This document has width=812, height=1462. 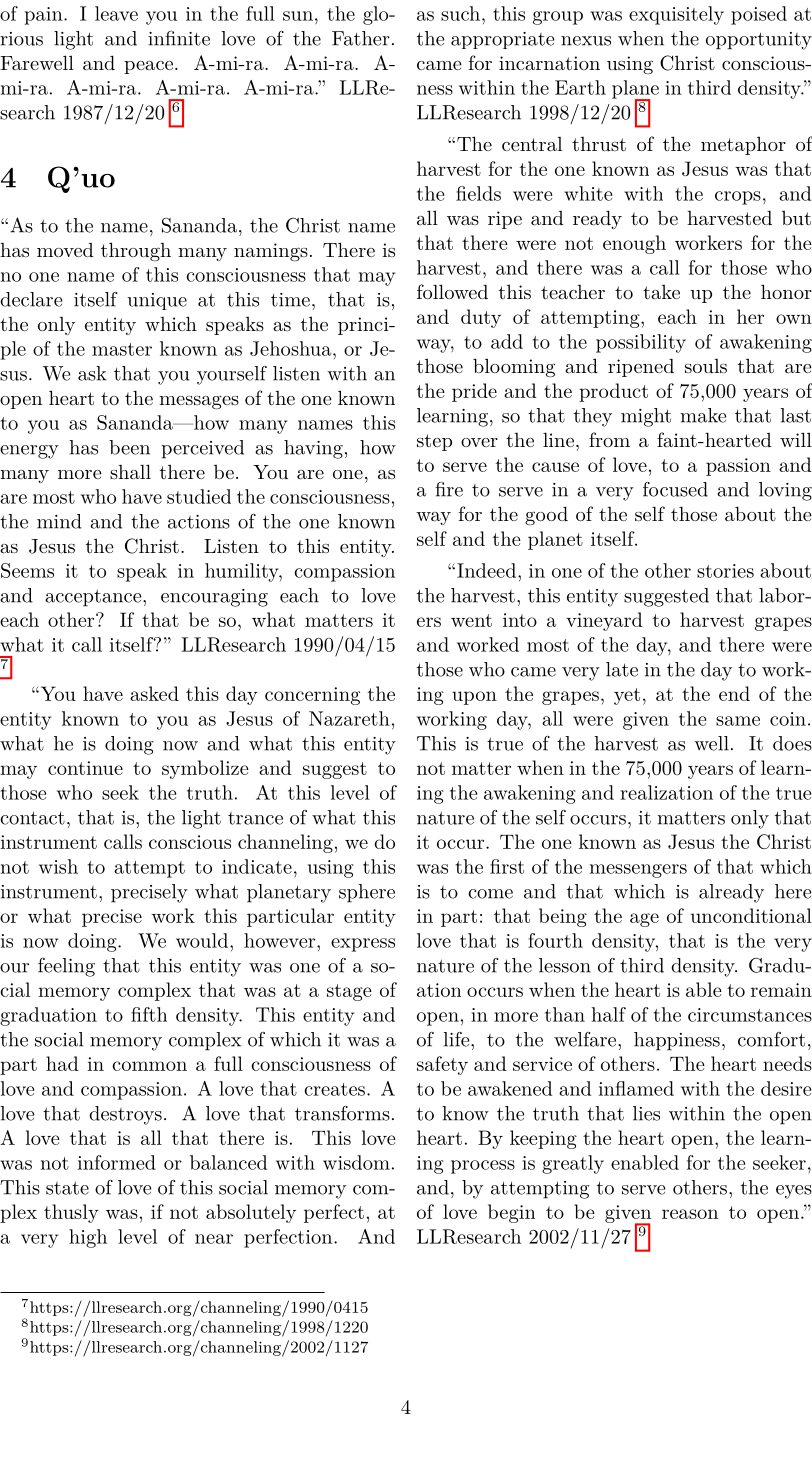 I want to click on messengers, so click(x=638, y=871).
